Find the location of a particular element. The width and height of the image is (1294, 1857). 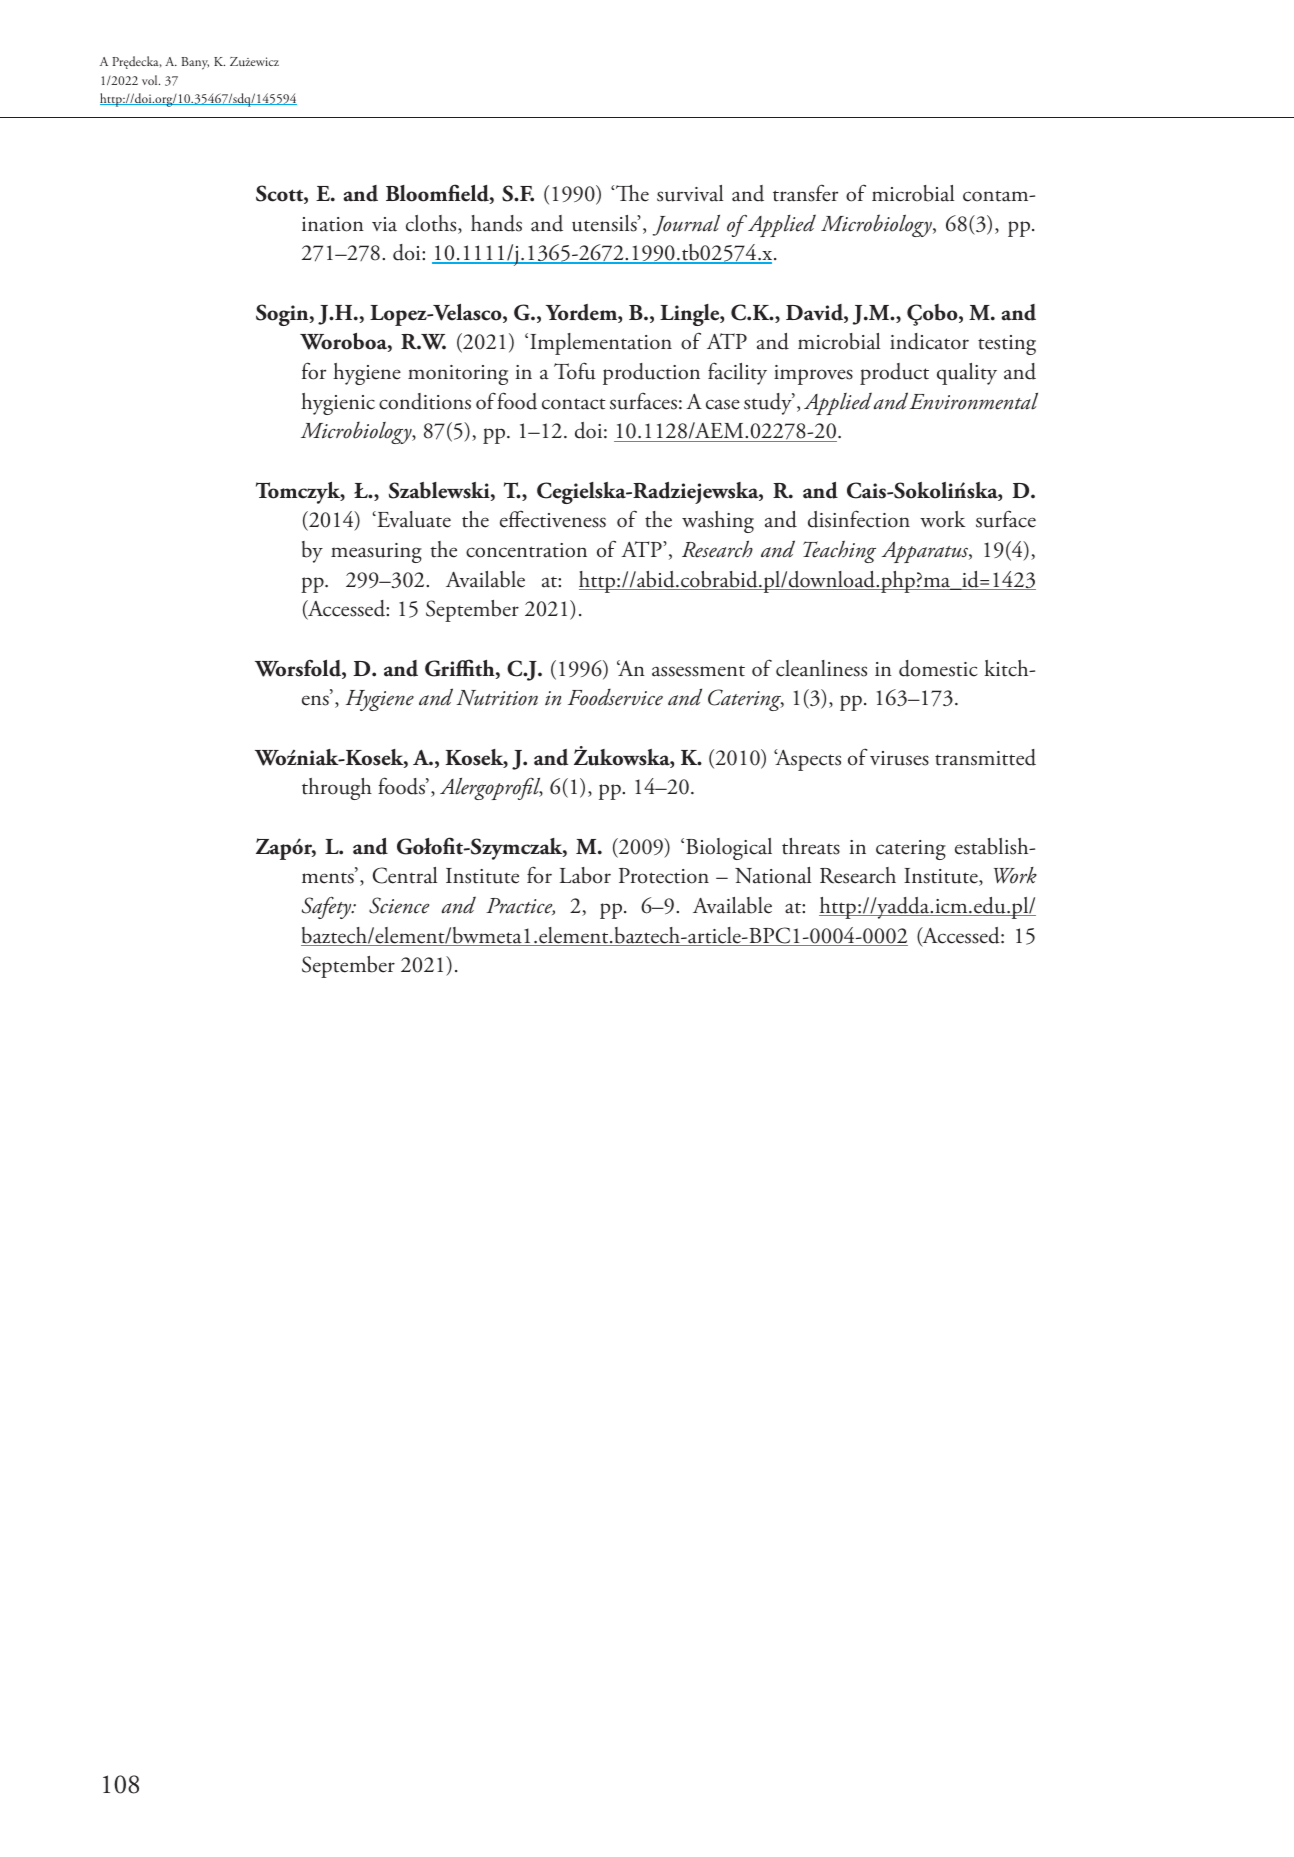

Teaching is located at coordinates (839, 551).
